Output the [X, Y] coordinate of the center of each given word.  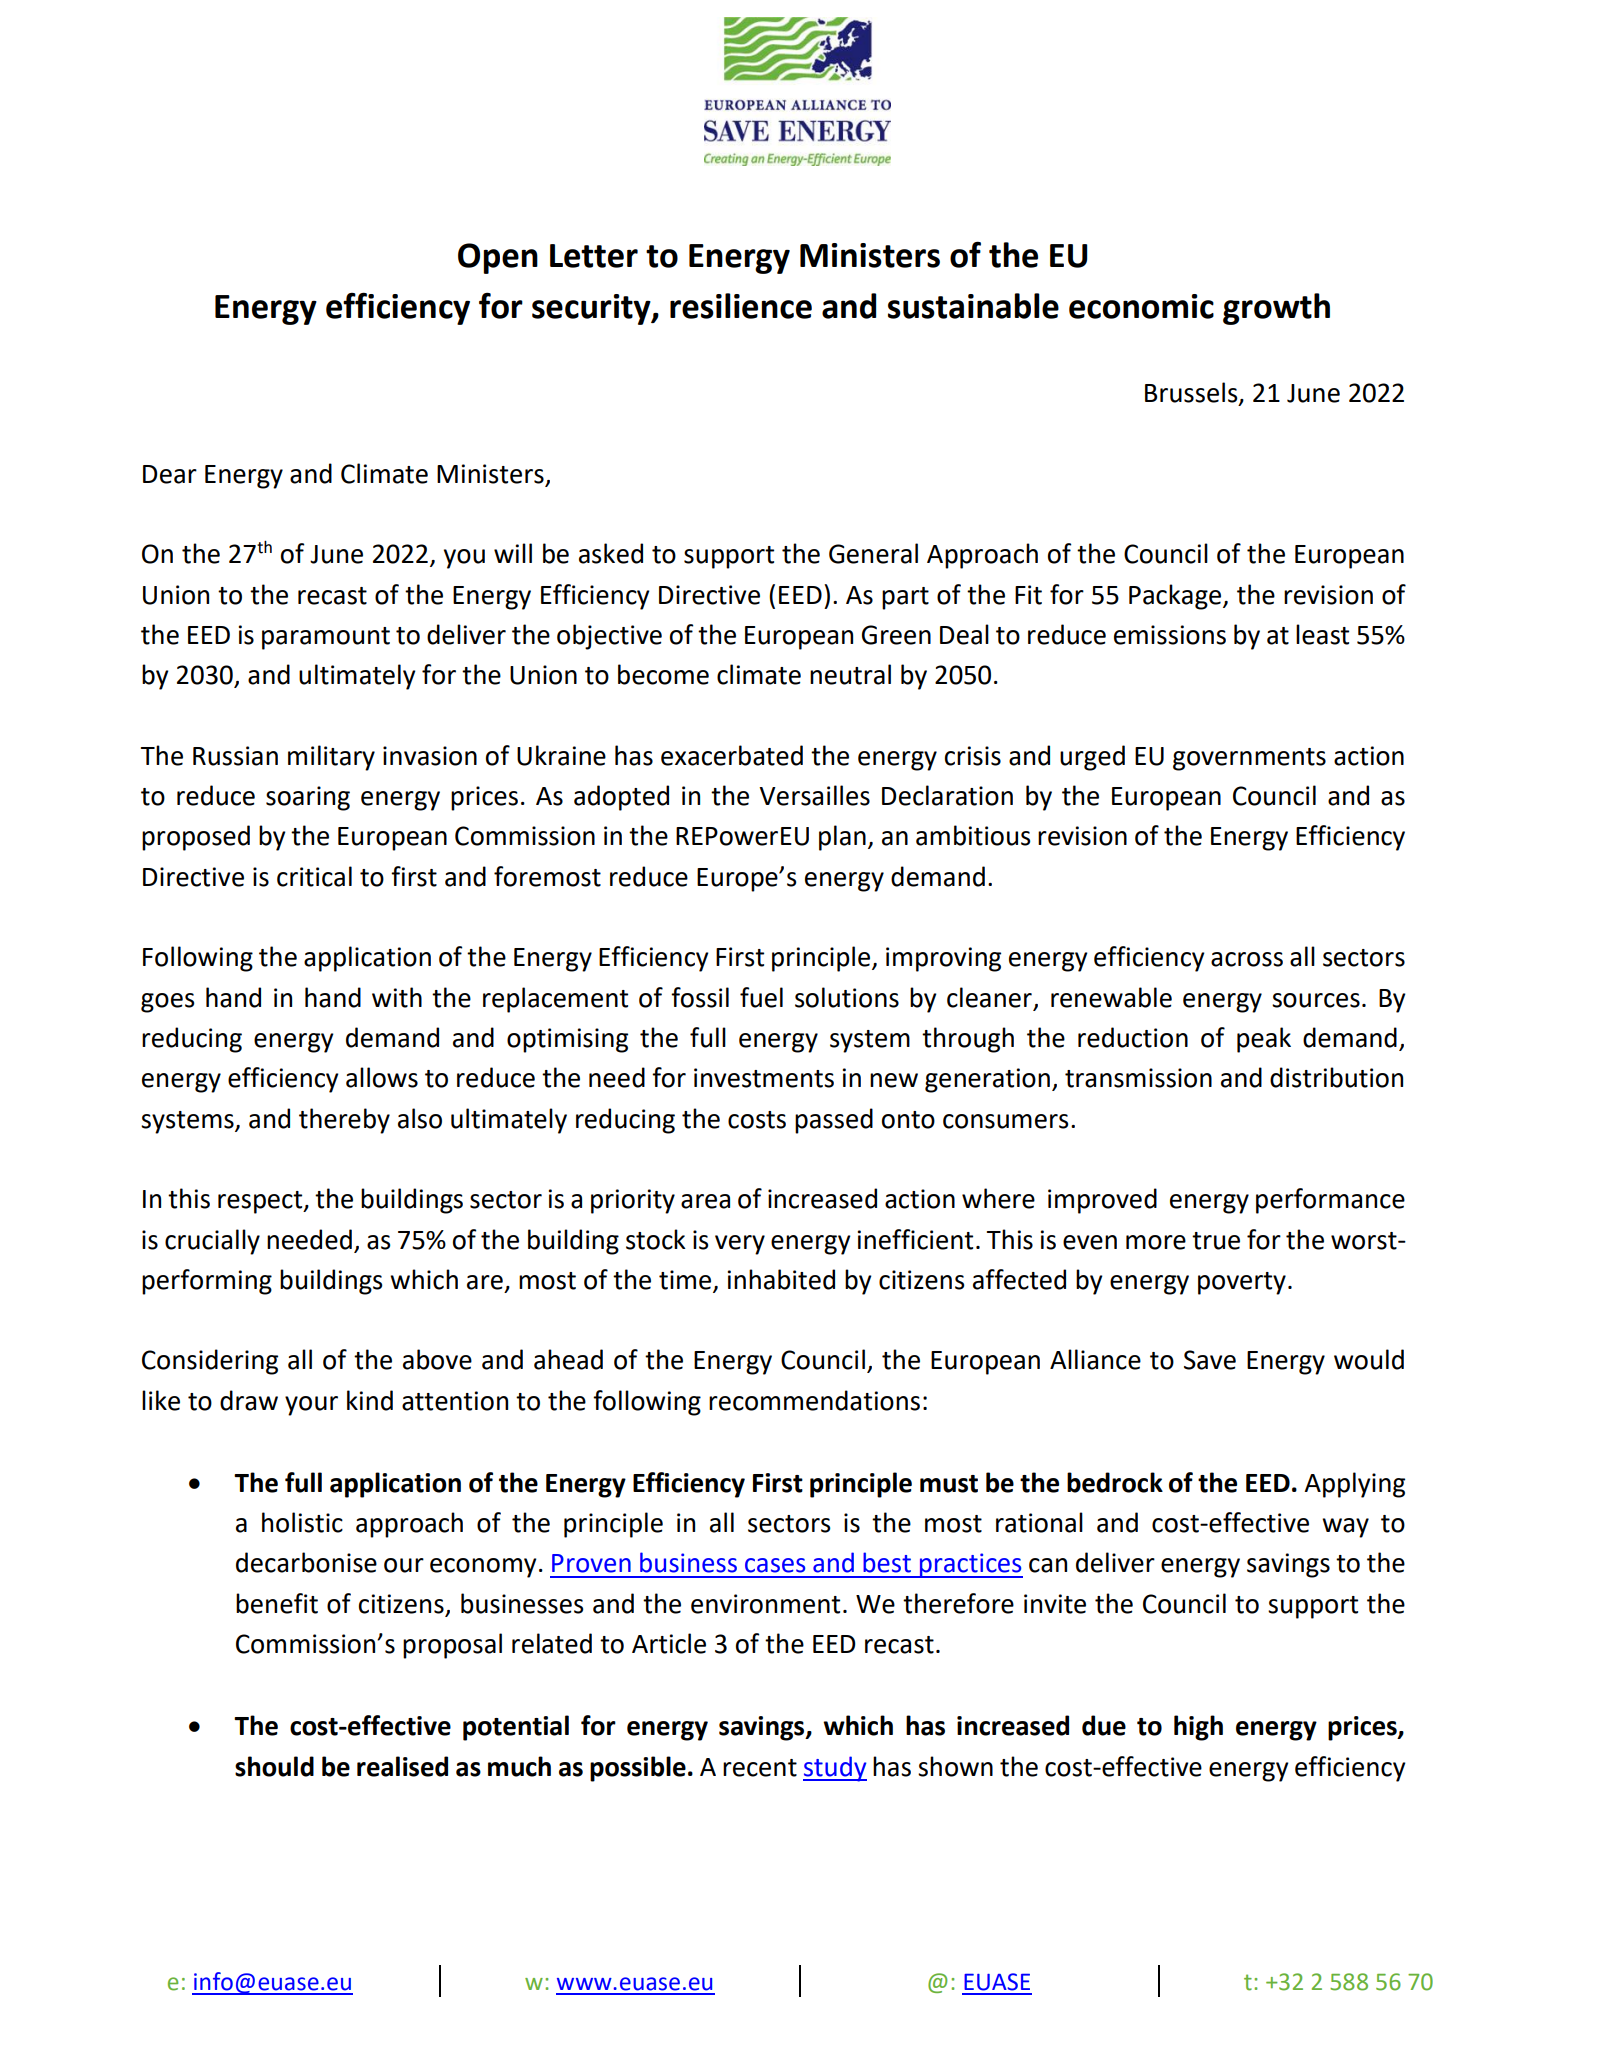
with [397, 997]
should [274, 1766]
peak [1264, 1040]
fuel [761, 997]
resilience [741, 306]
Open [498, 258]
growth [1276, 309]
